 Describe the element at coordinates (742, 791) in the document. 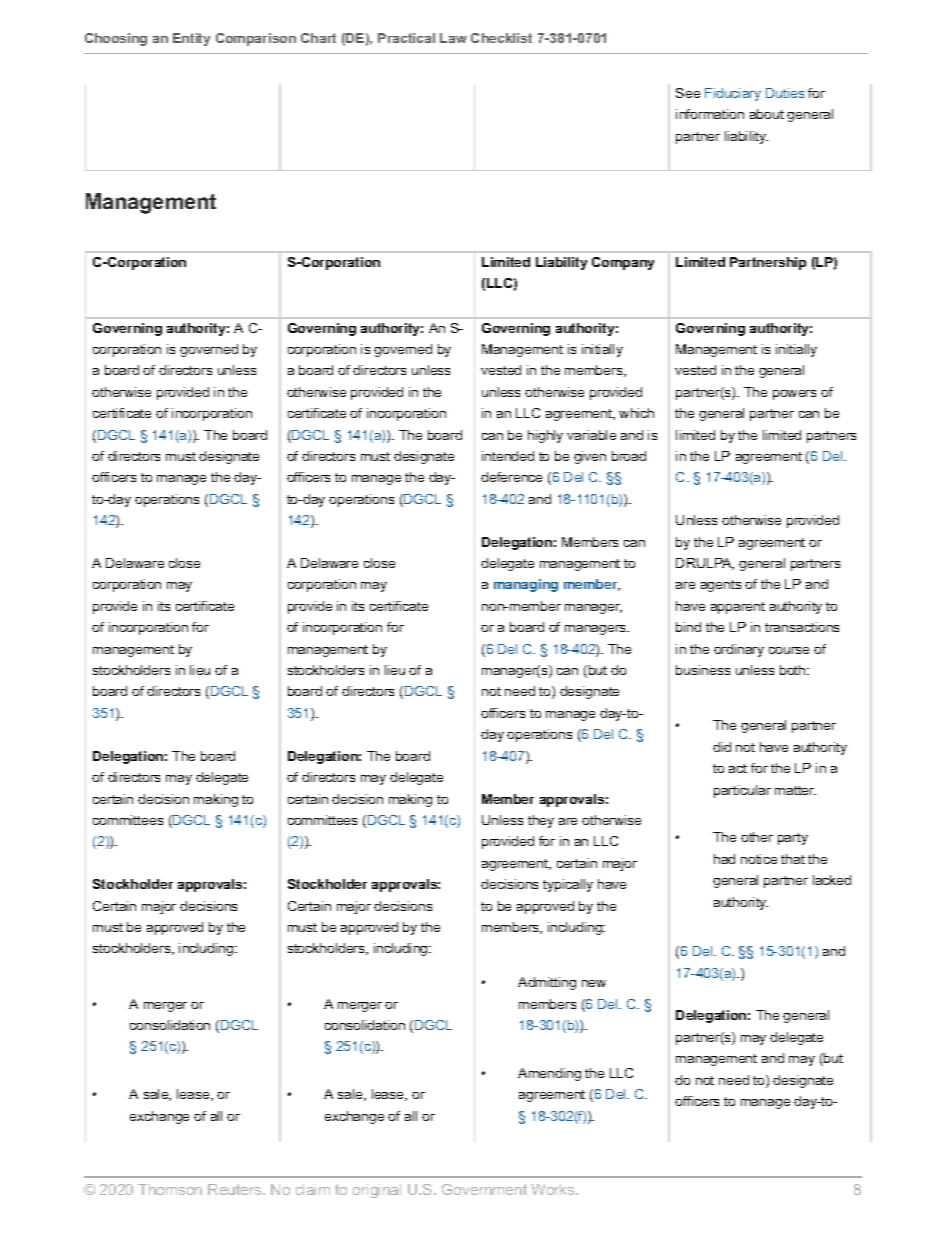

I see `particular` at that location.
